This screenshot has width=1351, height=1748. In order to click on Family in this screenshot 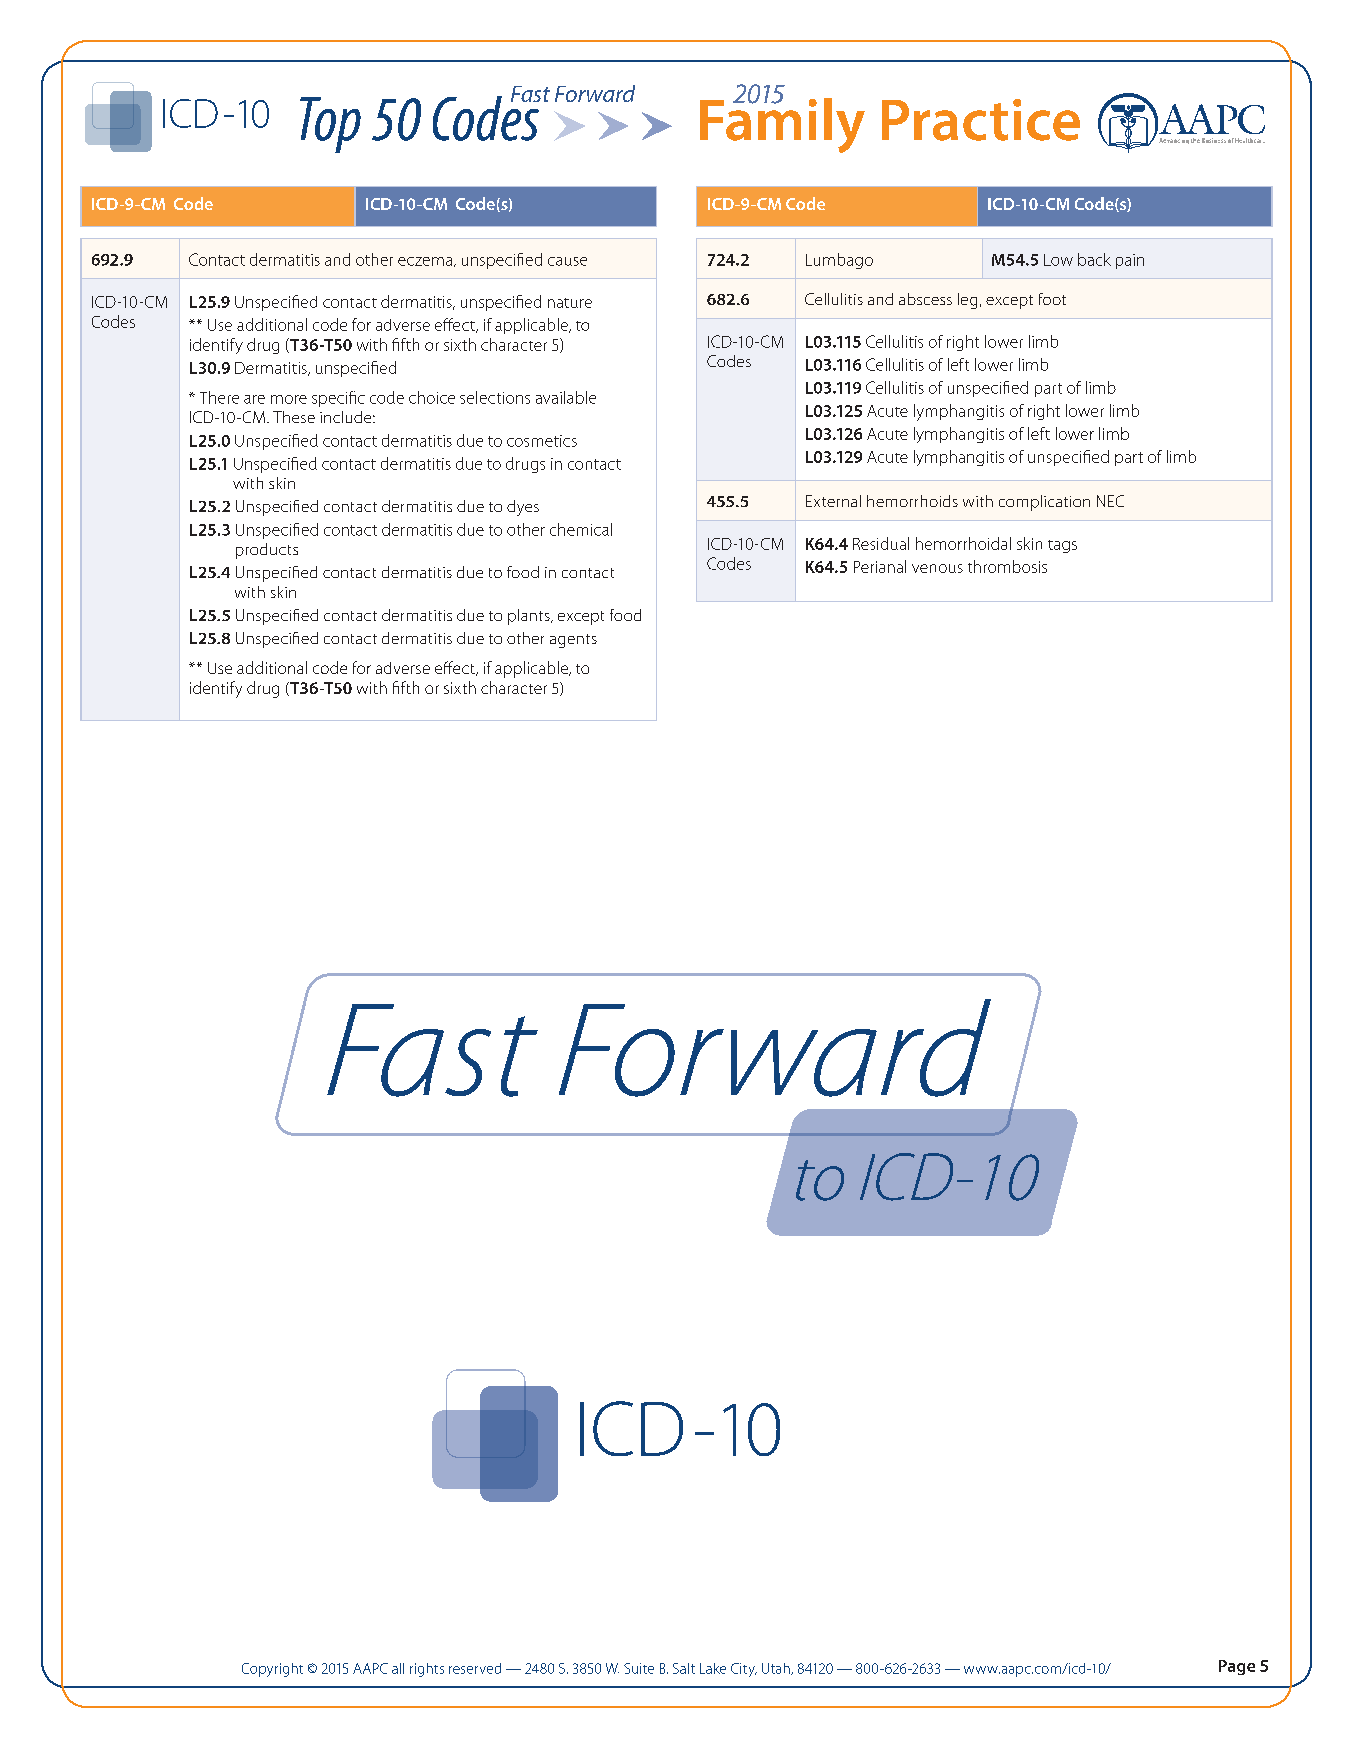, I will do `click(782, 124)`.
